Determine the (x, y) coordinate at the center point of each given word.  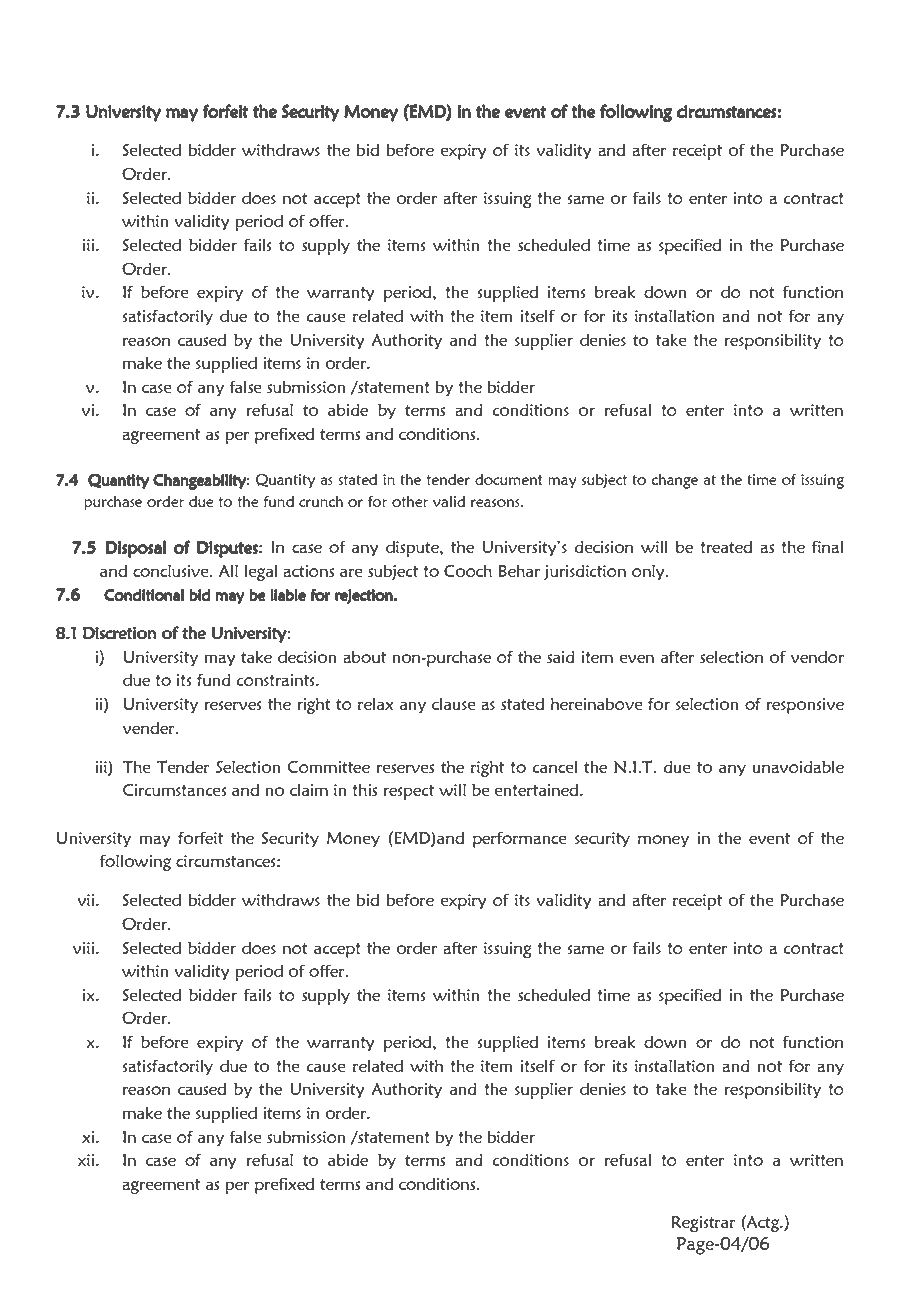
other (410, 501)
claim (309, 789)
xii (86, 1160)
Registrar (704, 1224)
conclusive (172, 570)
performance (520, 839)
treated (726, 546)
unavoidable (798, 766)
